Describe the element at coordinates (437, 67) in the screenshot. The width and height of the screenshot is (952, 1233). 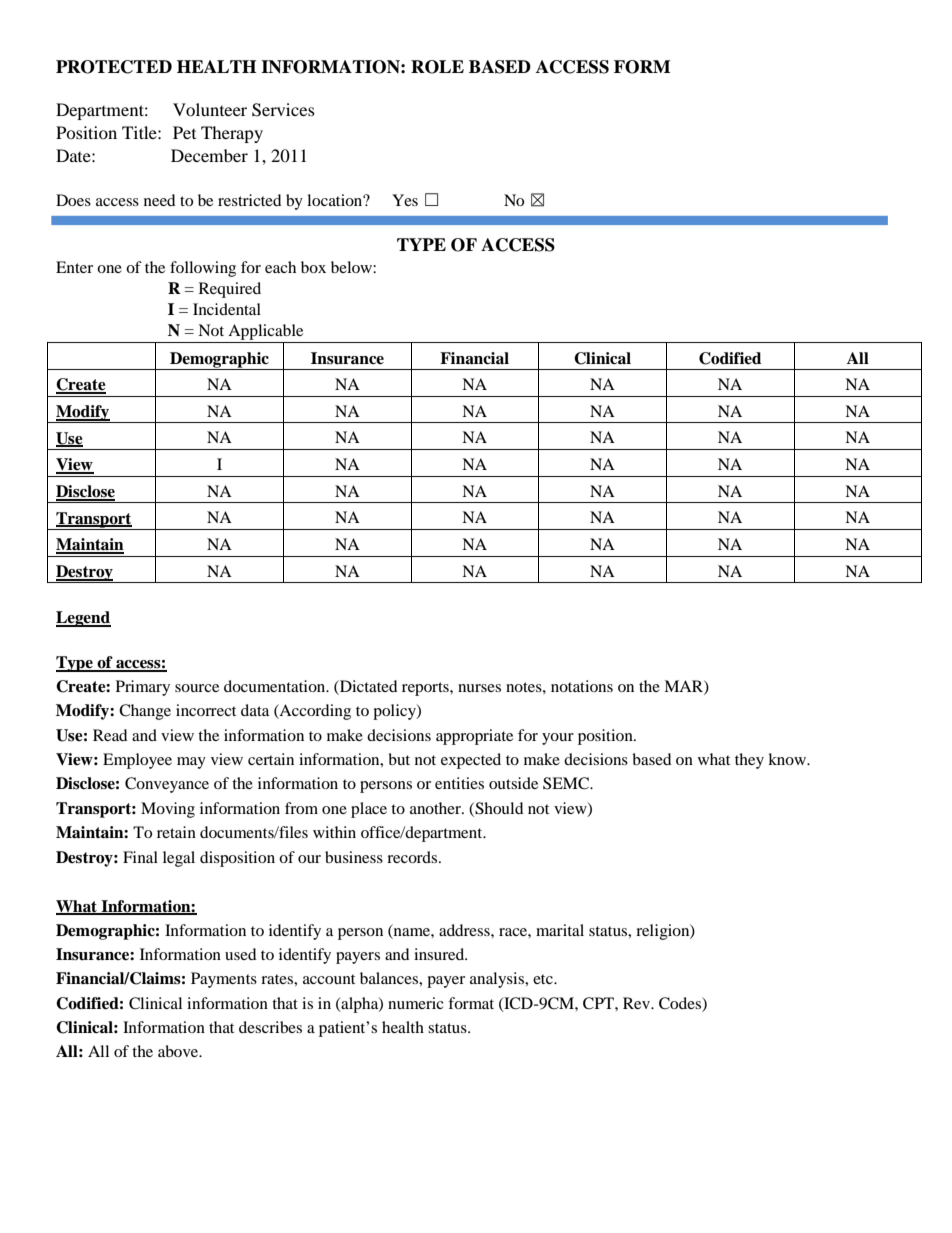
I see `ROLE` at that location.
